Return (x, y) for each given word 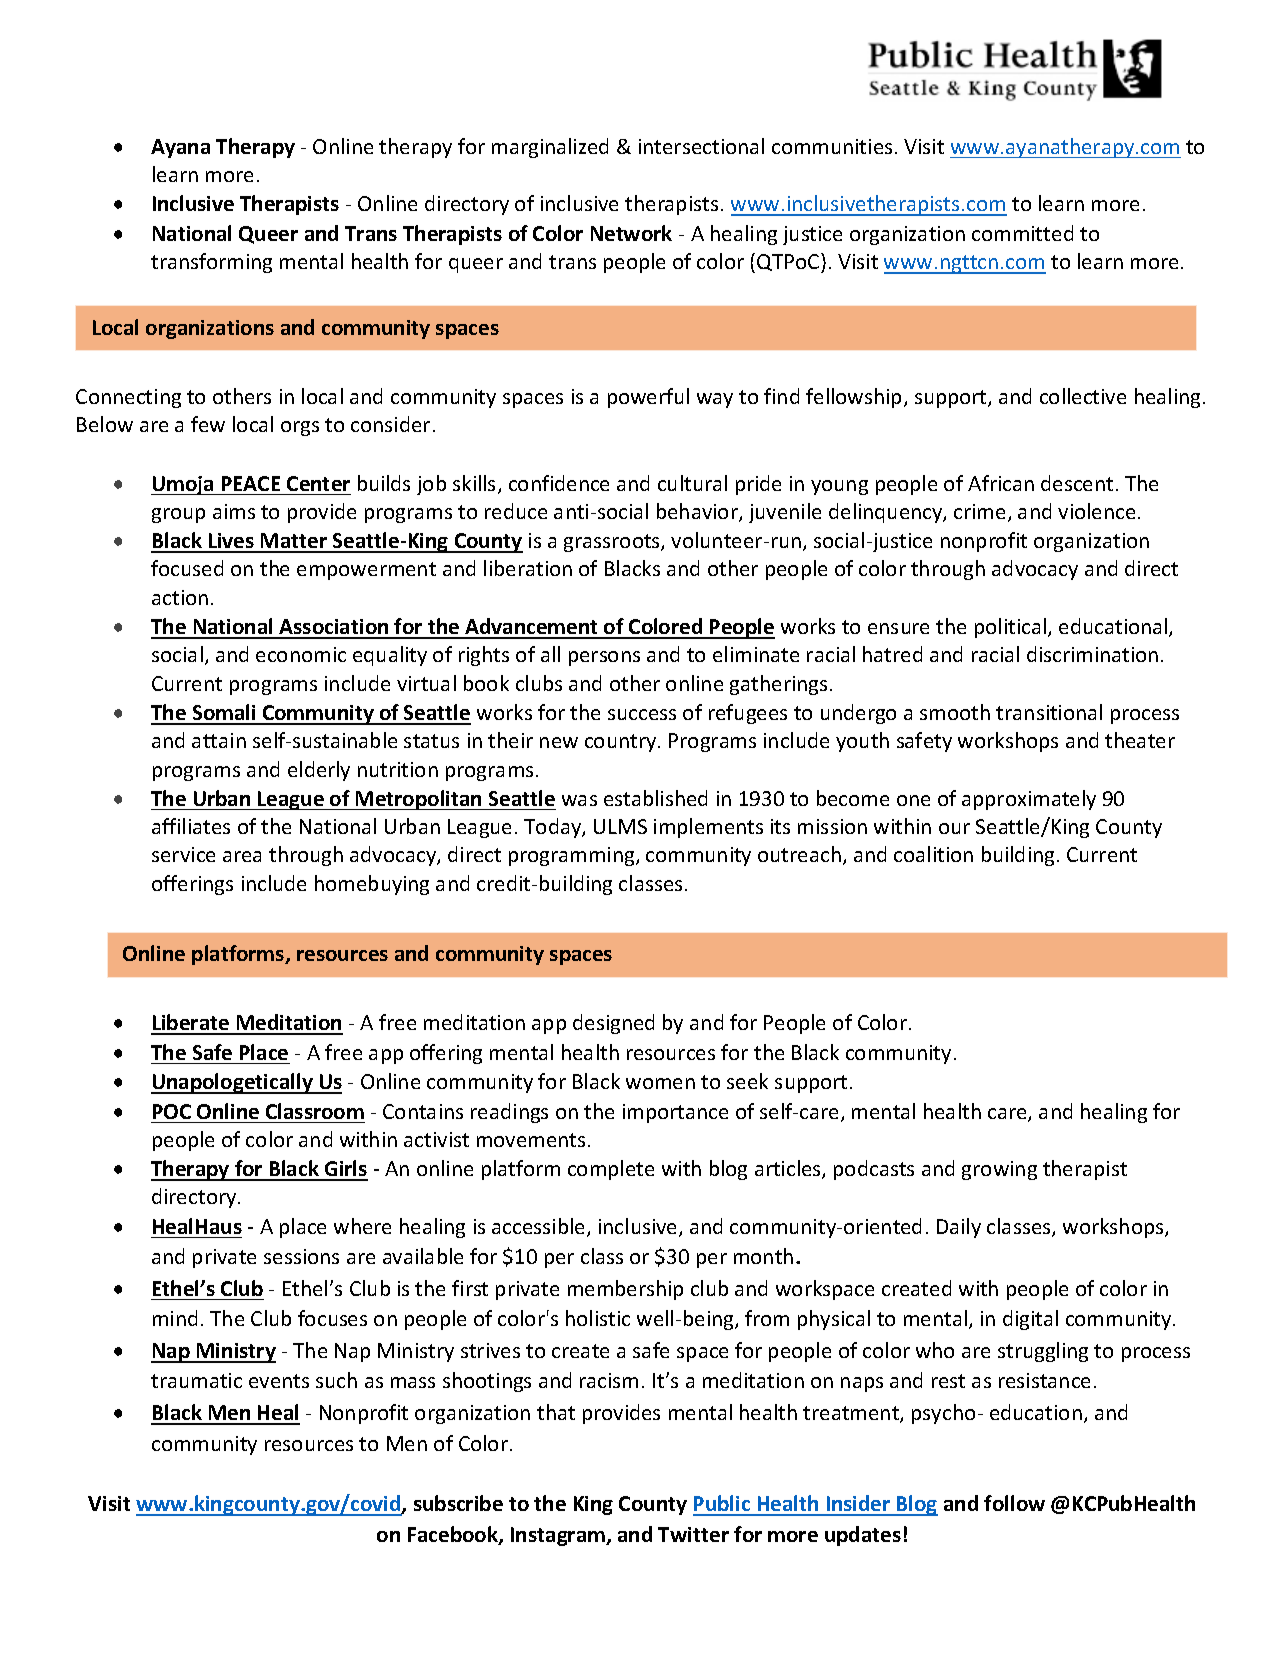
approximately (1029, 800)
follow (1014, 1503)
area (242, 856)
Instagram (559, 1536)
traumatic (196, 1380)
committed (1022, 233)
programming (573, 856)
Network (631, 233)
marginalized (550, 148)
